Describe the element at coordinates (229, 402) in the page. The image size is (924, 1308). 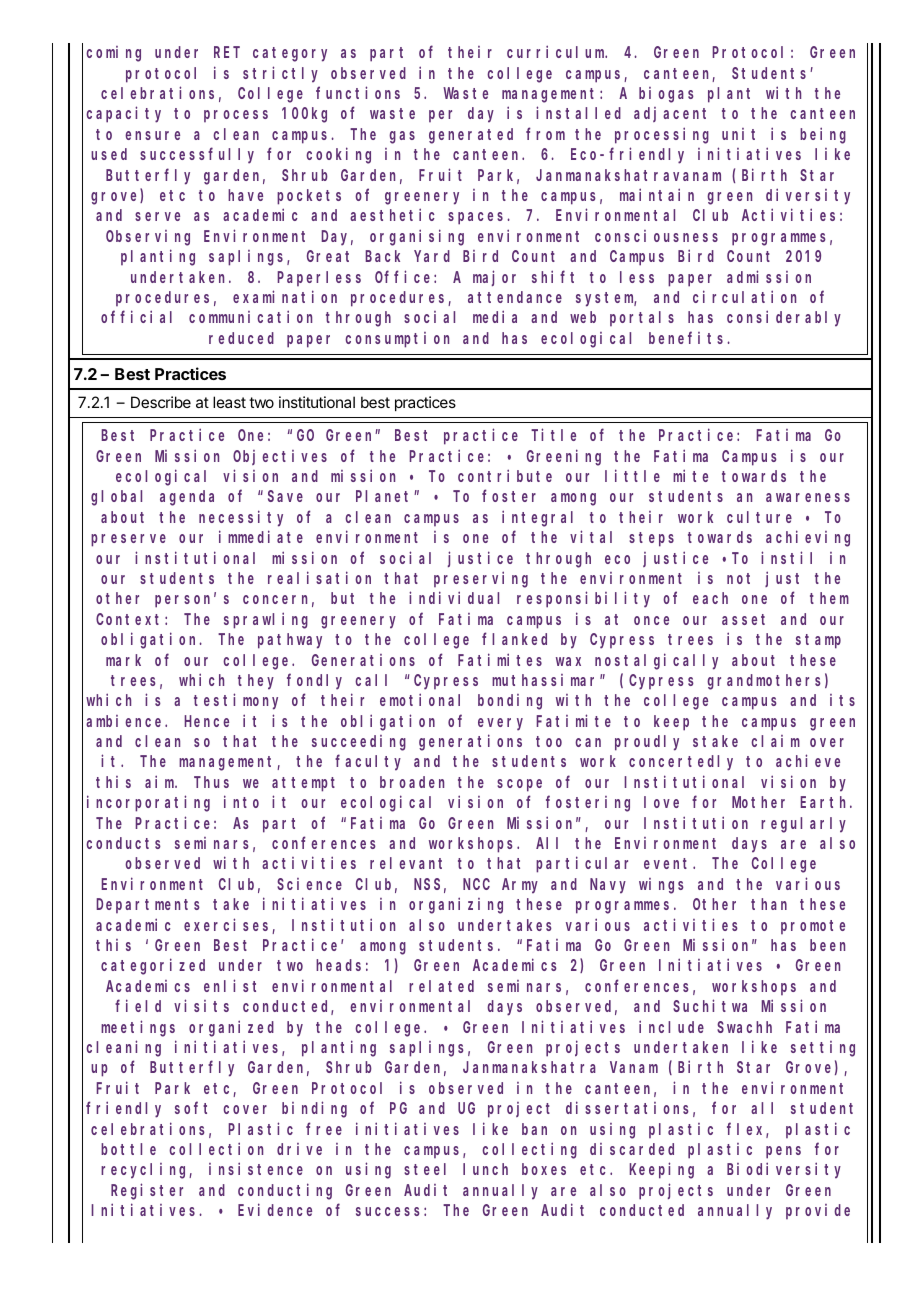
I see `least` at that location.
